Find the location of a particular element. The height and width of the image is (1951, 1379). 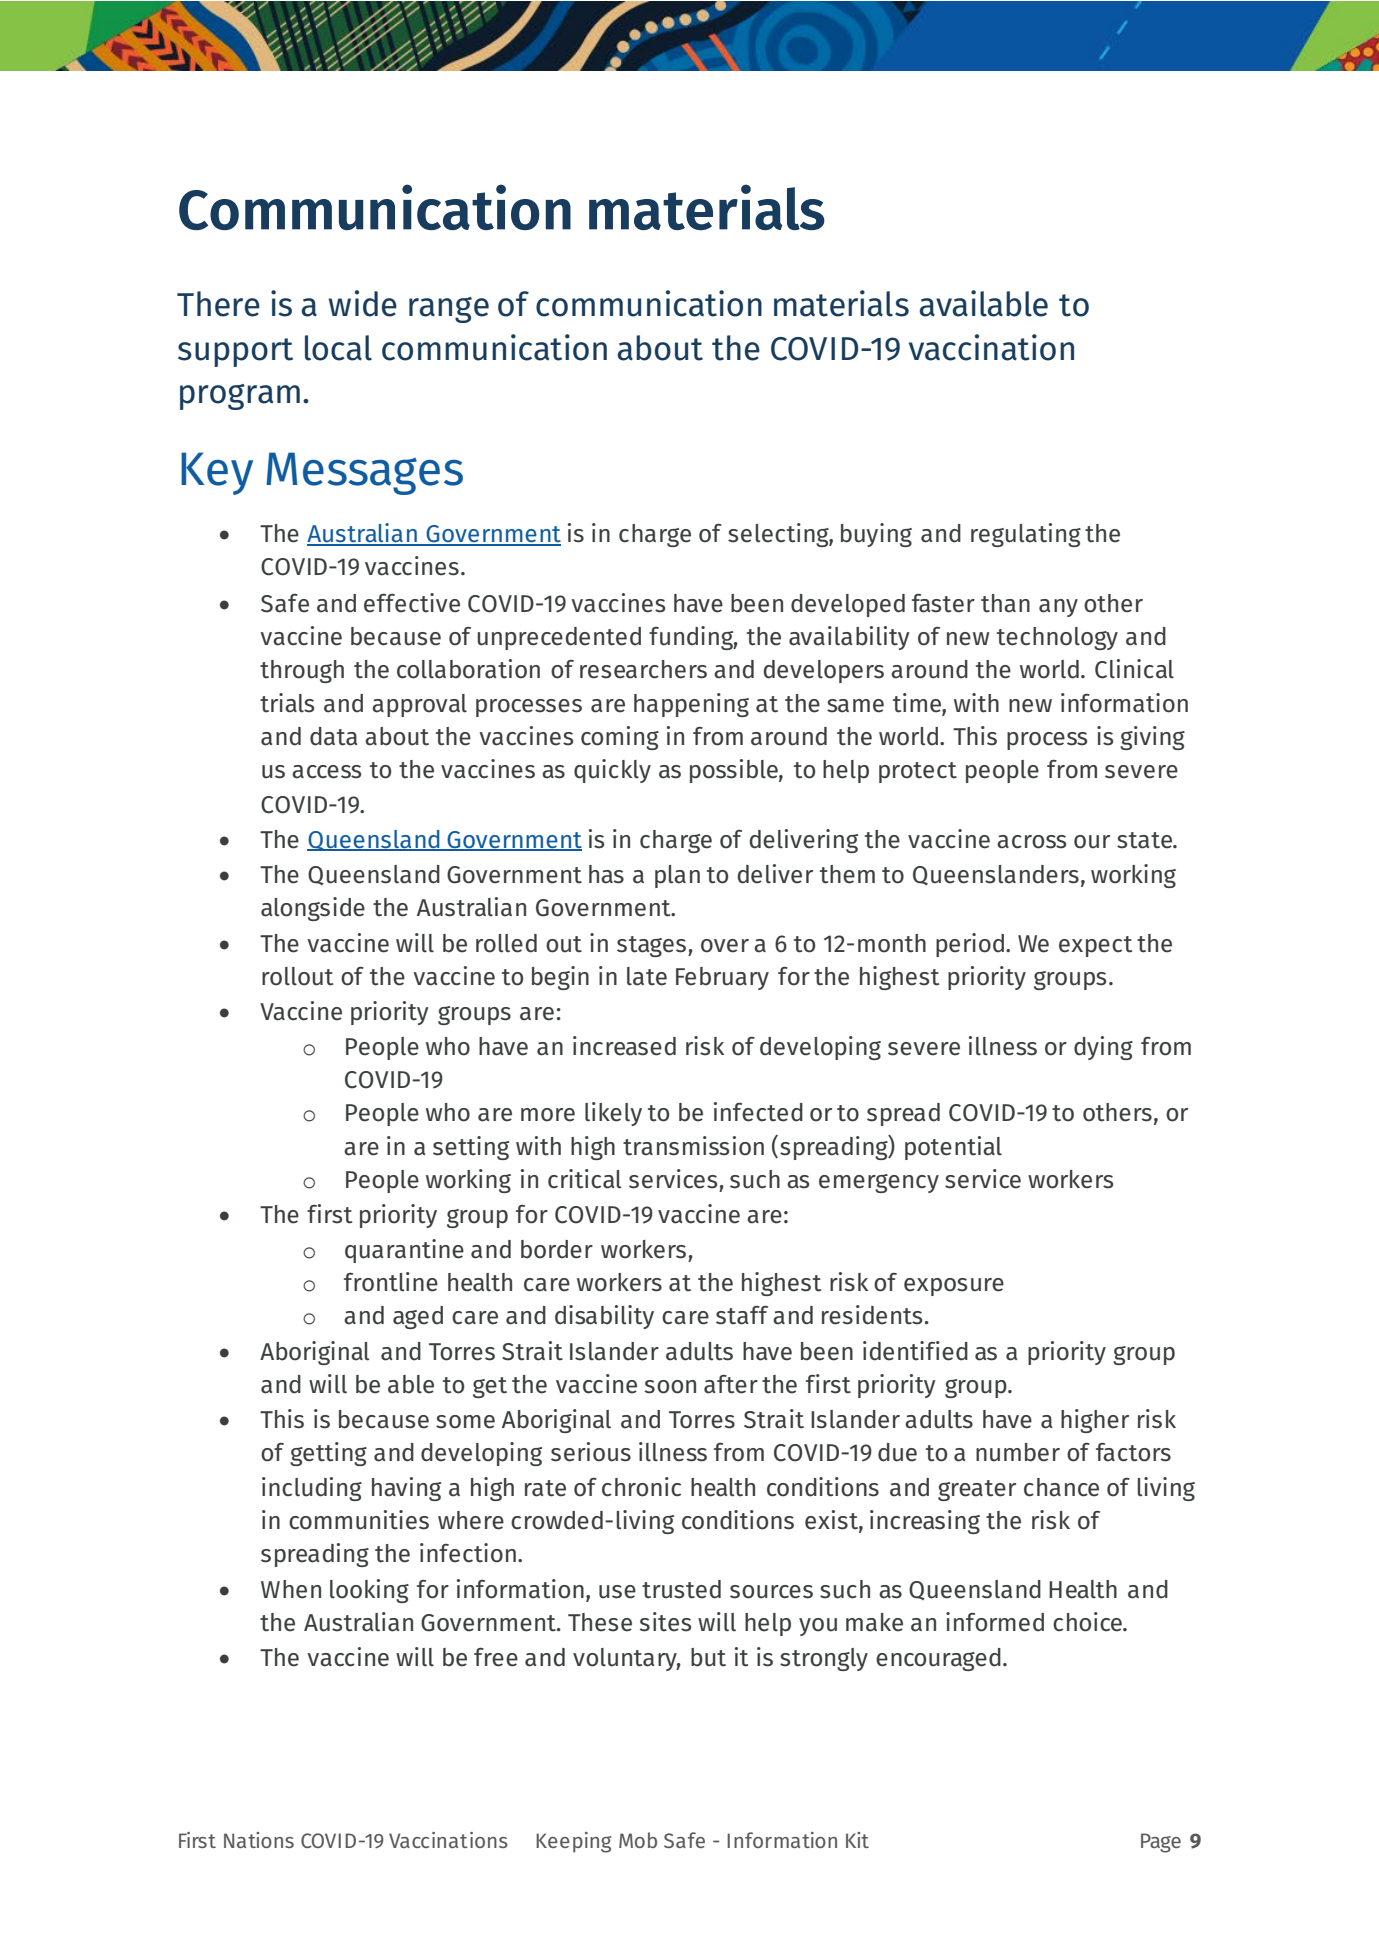

regulating is located at coordinates (1026, 535).
